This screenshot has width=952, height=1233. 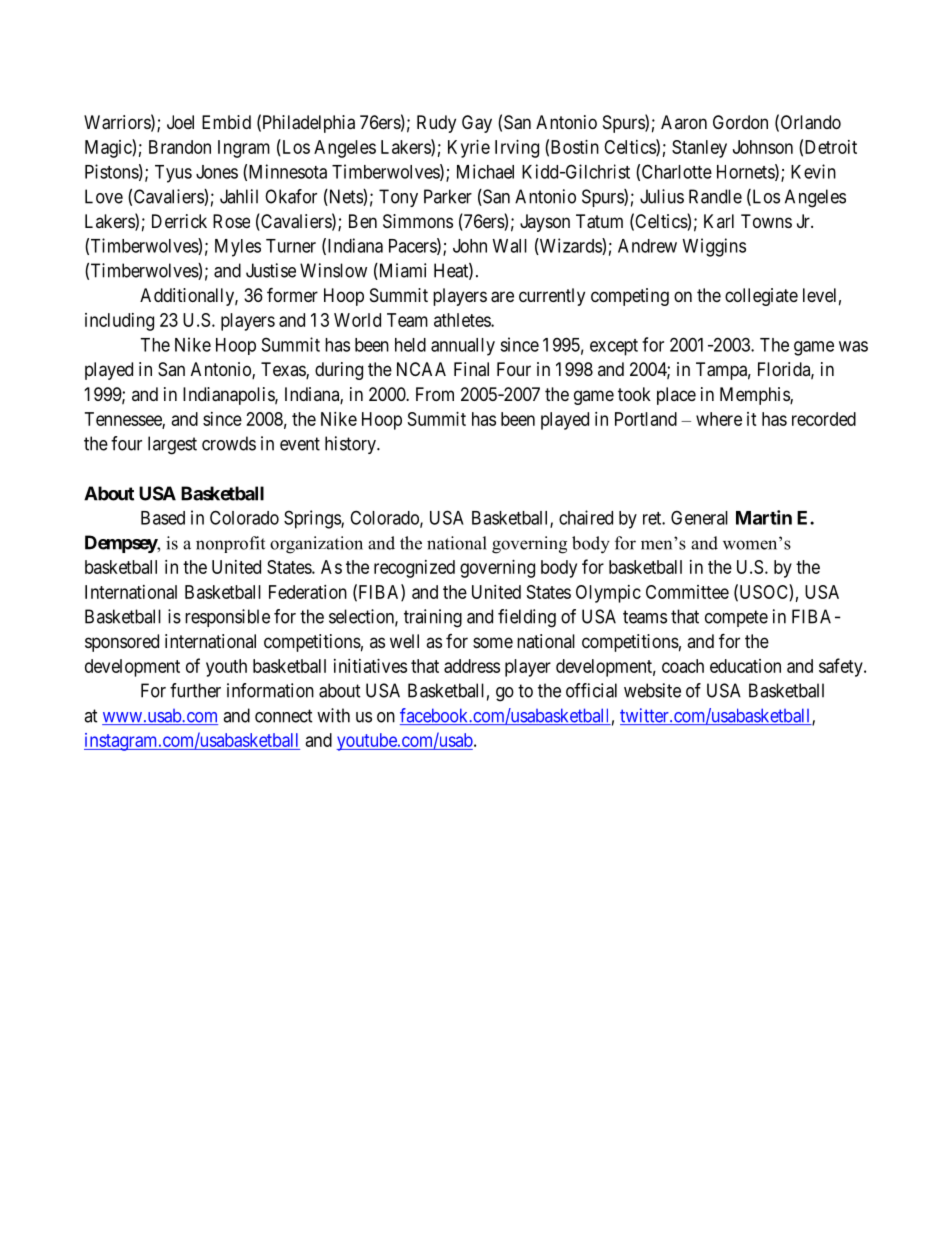 I want to click on Brandon, so click(x=180, y=147).
